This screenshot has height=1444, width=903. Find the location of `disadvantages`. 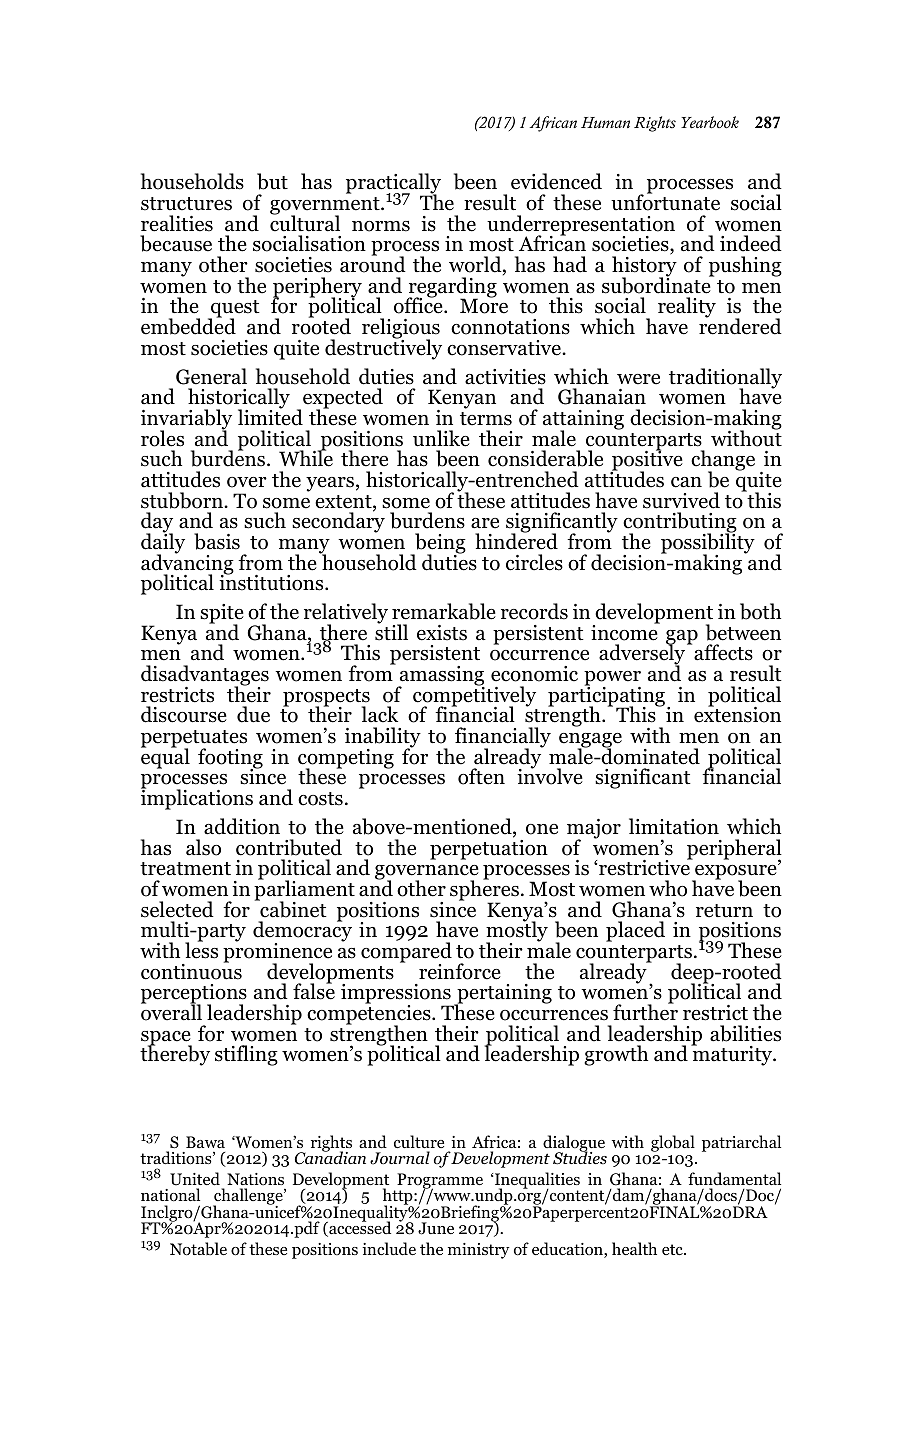

disadvantages is located at coordinates (205, 677).
